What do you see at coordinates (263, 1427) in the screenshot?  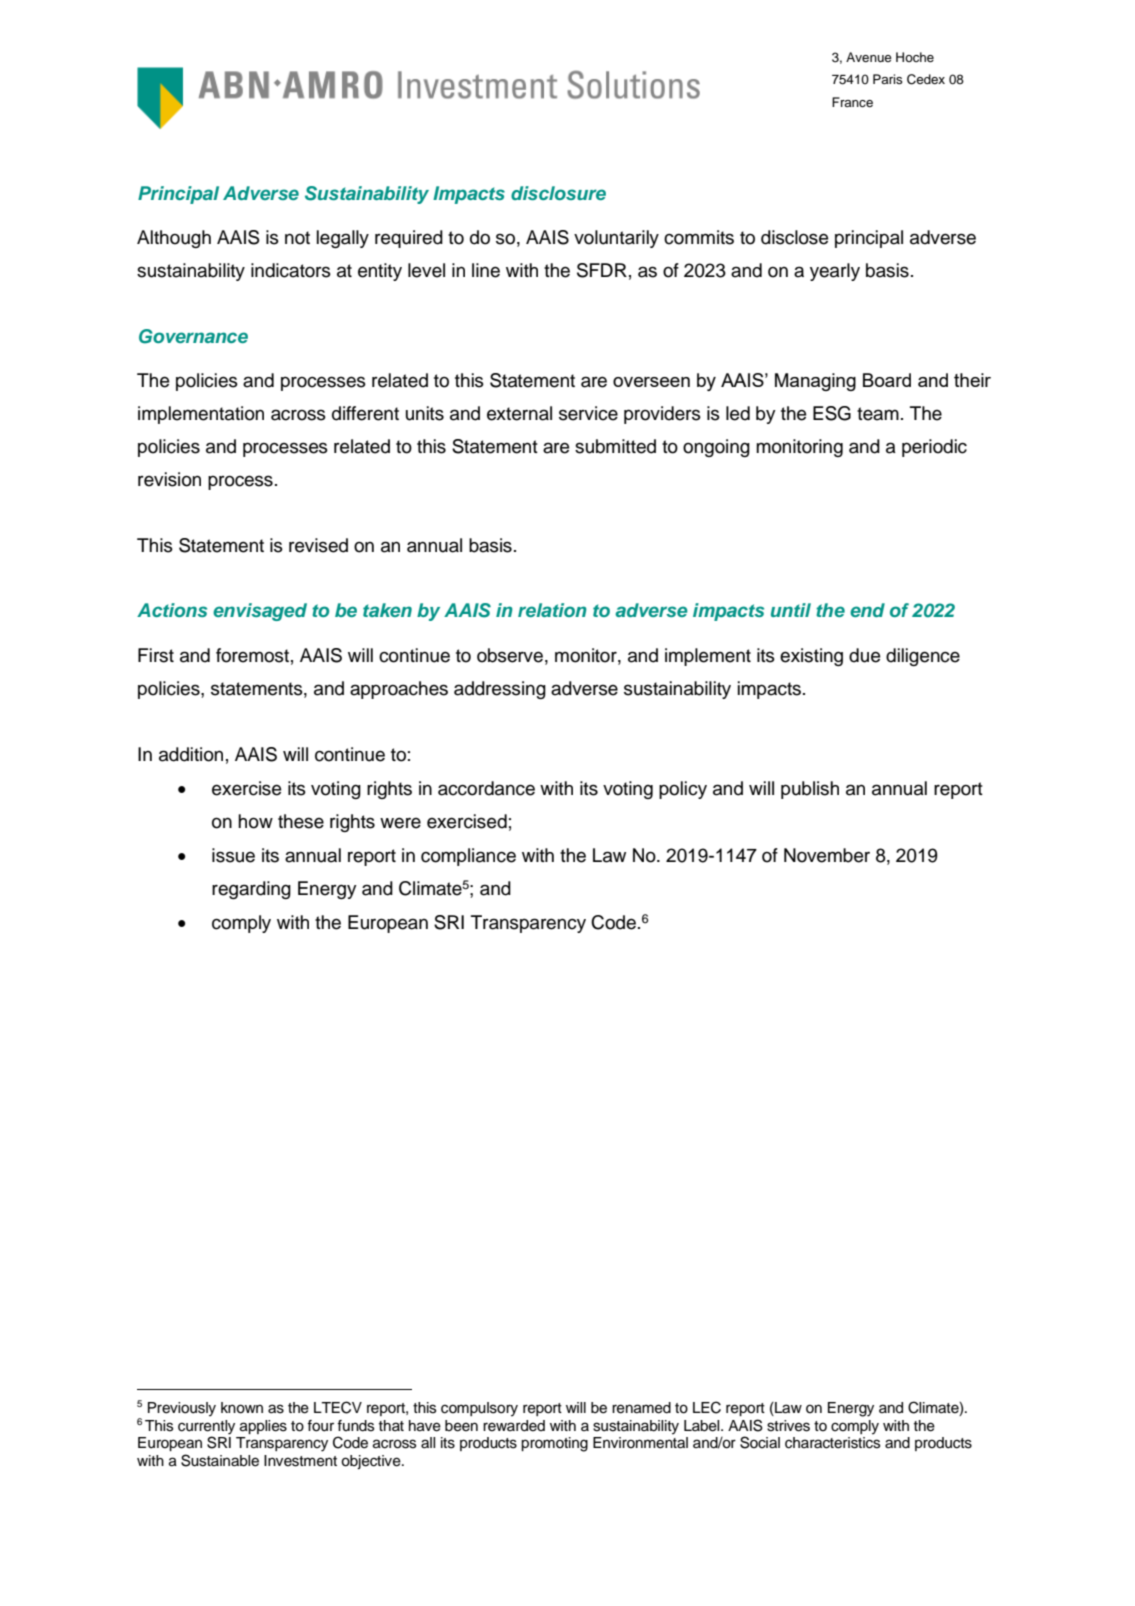 I see `applies` at bounding box center [263, 1427].
